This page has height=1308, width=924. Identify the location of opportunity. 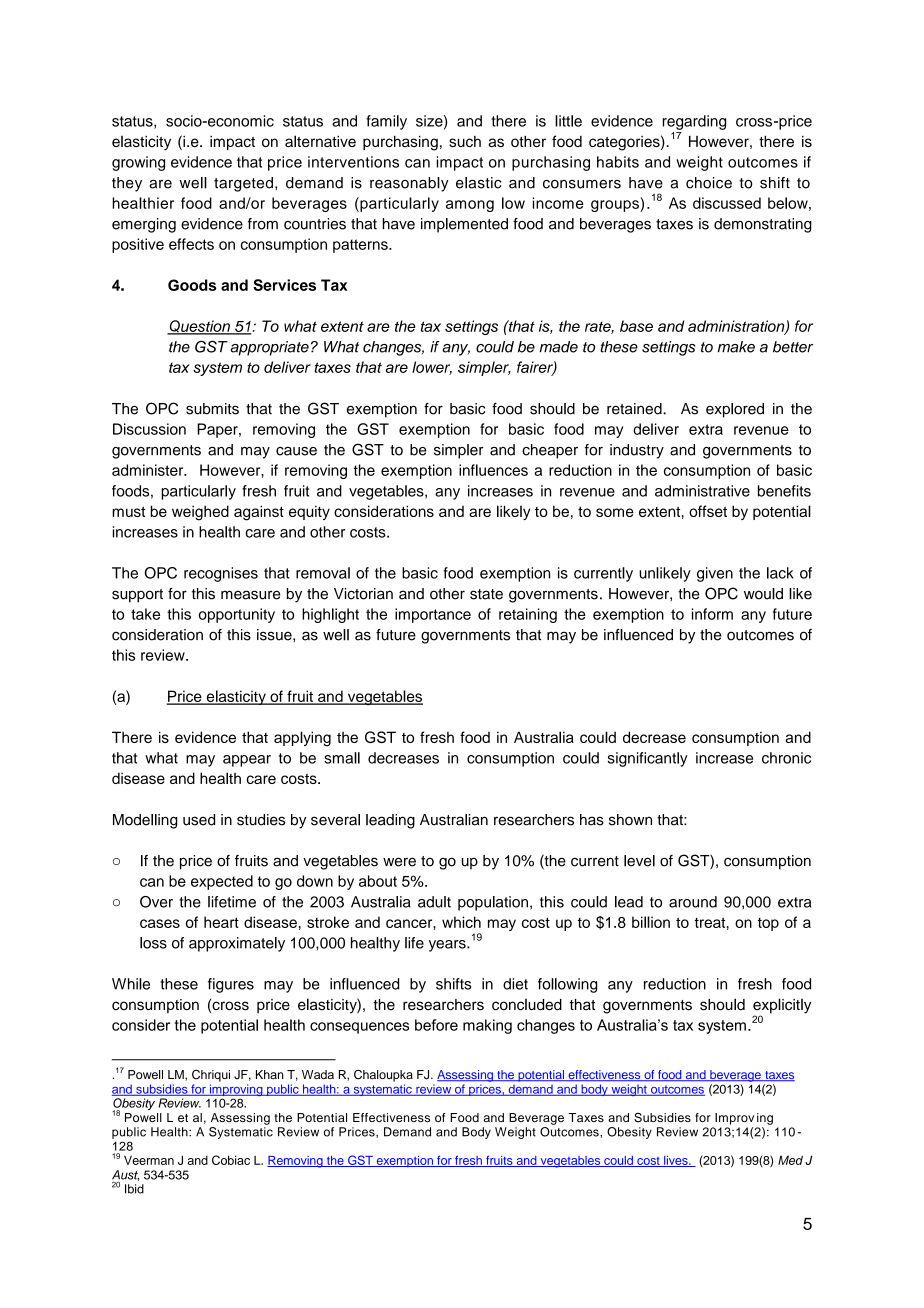
(237, 615).
